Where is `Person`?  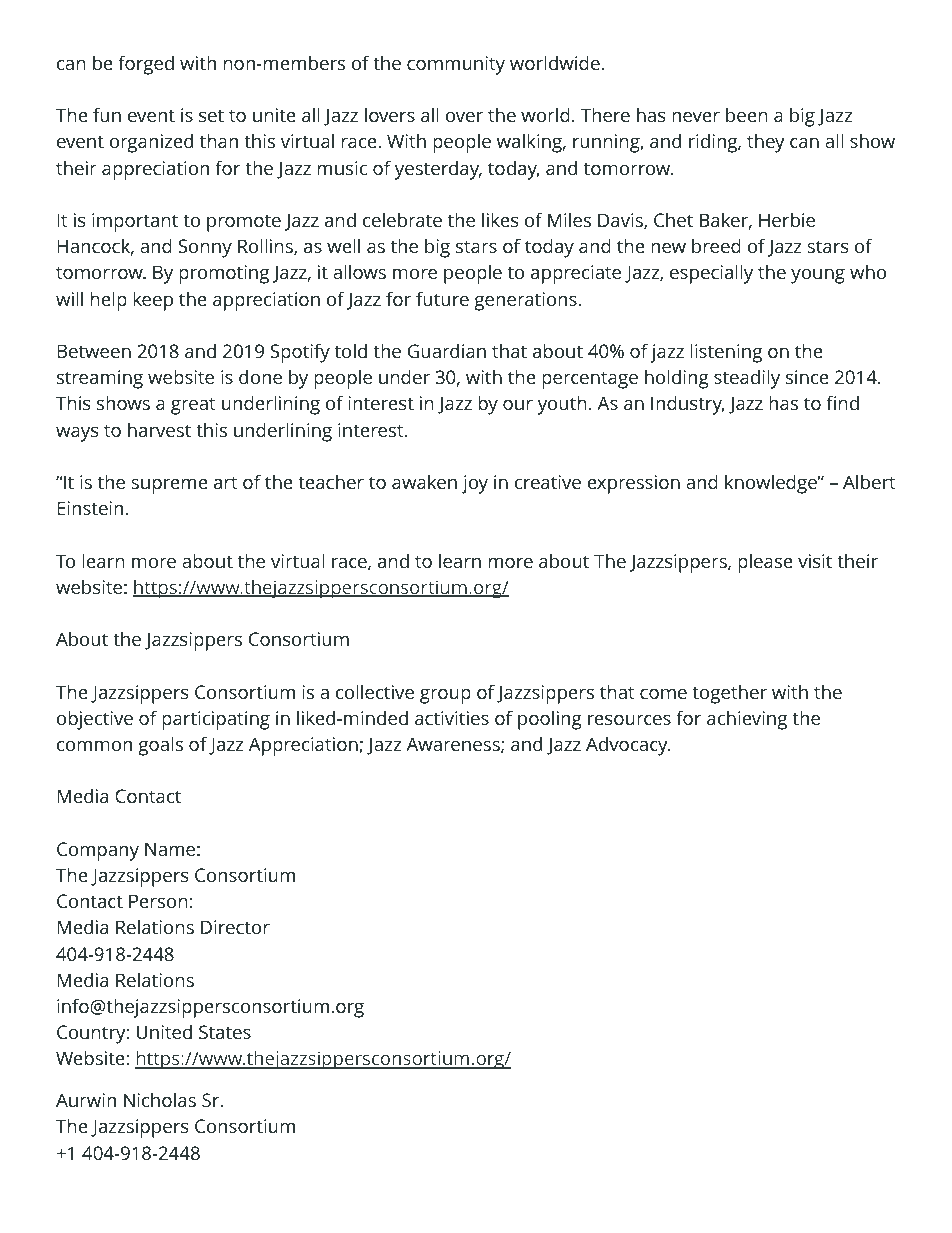
Person is located at coordinates (158, 901).
